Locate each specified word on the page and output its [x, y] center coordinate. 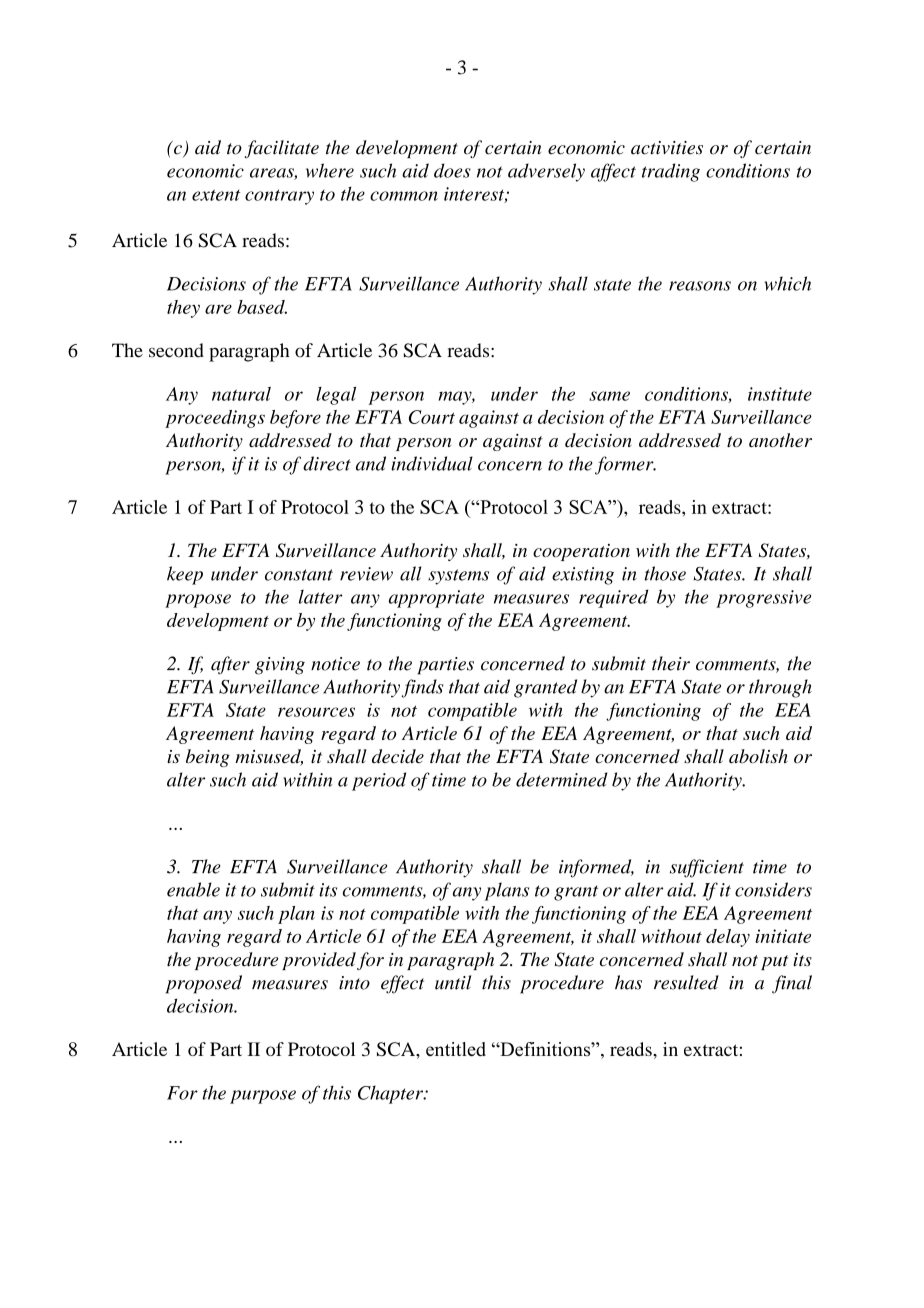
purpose [263, 1097]
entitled [456, 1049]
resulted [686, 982]
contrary [279, 197]
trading [671, 172]
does [452, 170]
